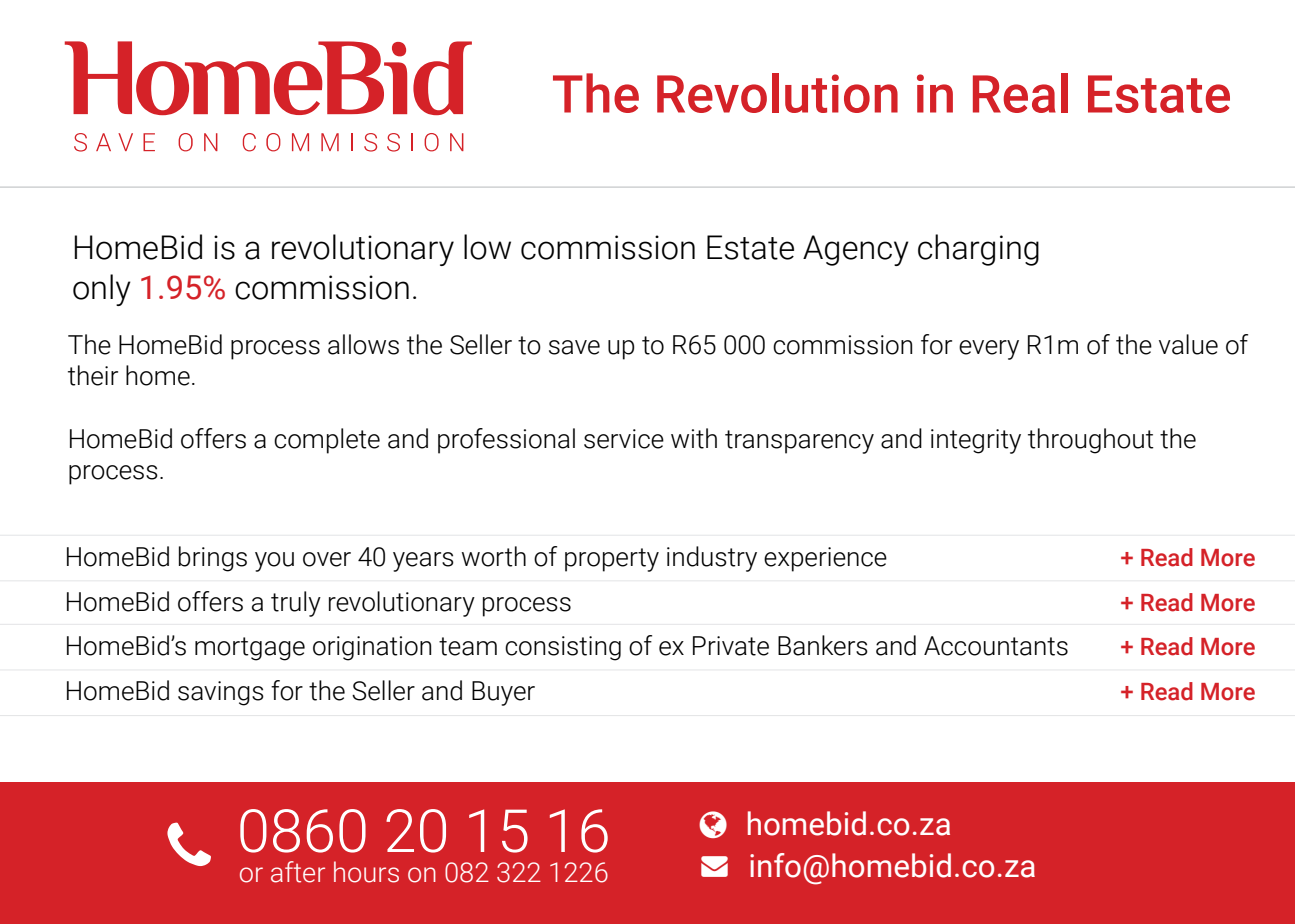  Describe the element at coordinates (250, 649) in the screenshot. I see `mortgage` at that location.
